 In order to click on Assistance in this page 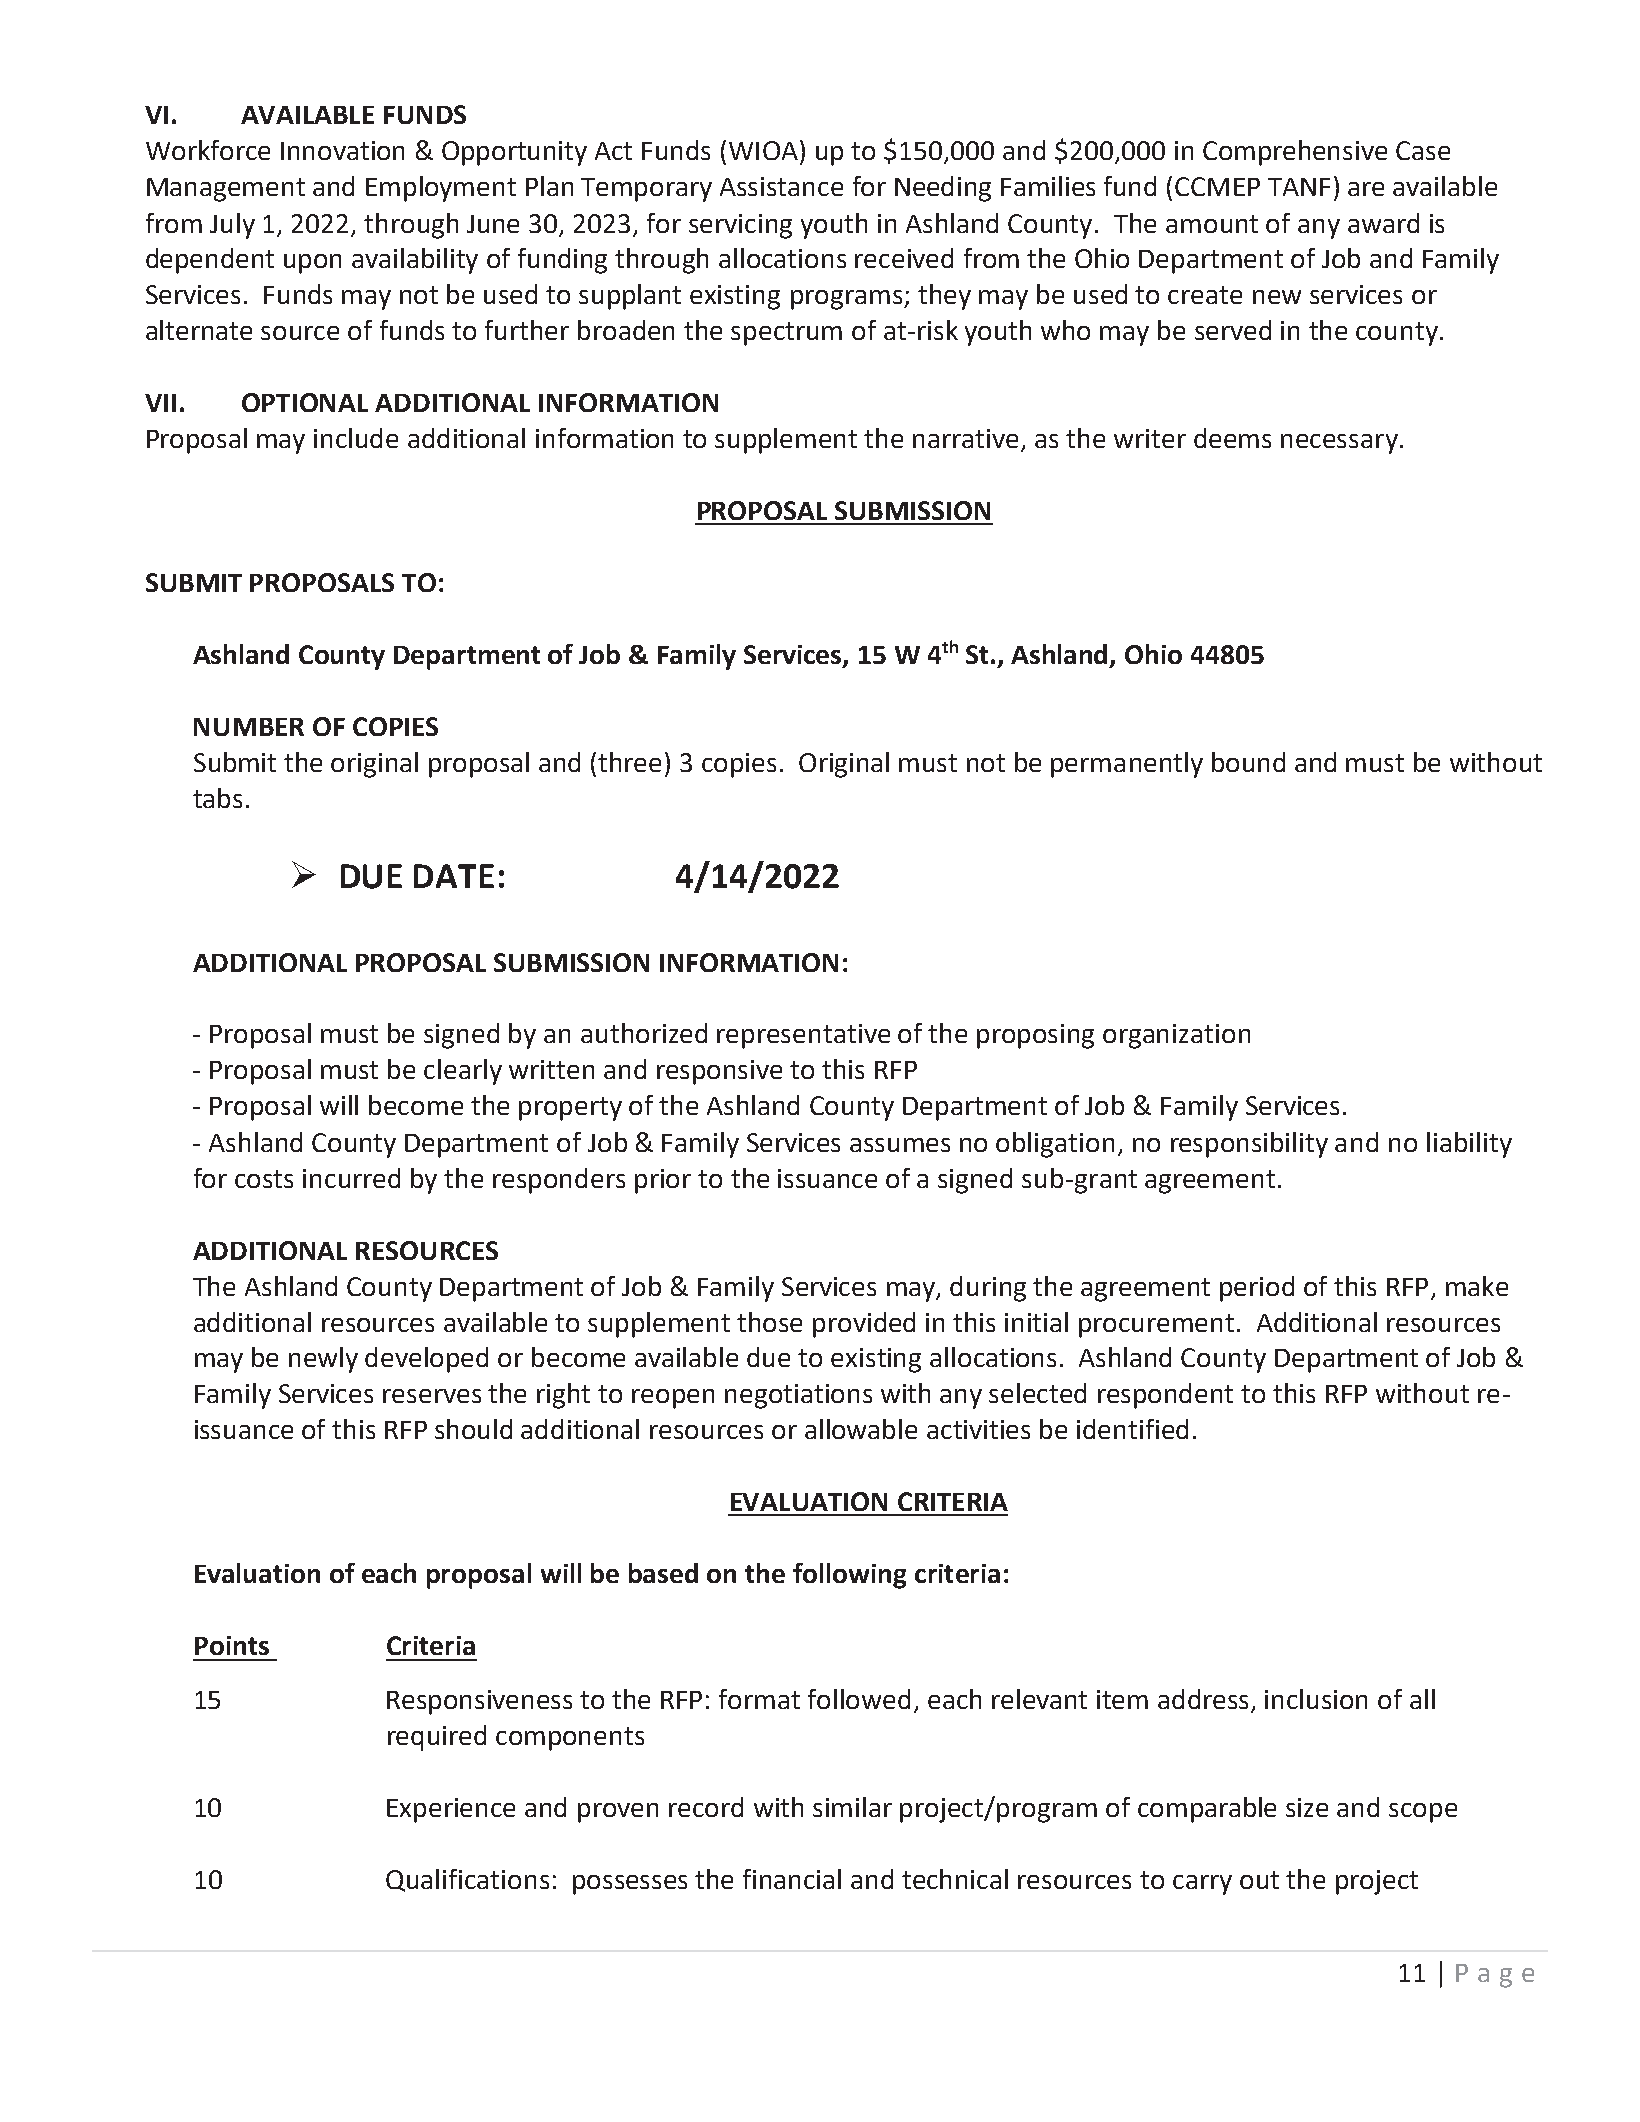, I will do `click(781, 186)`.
